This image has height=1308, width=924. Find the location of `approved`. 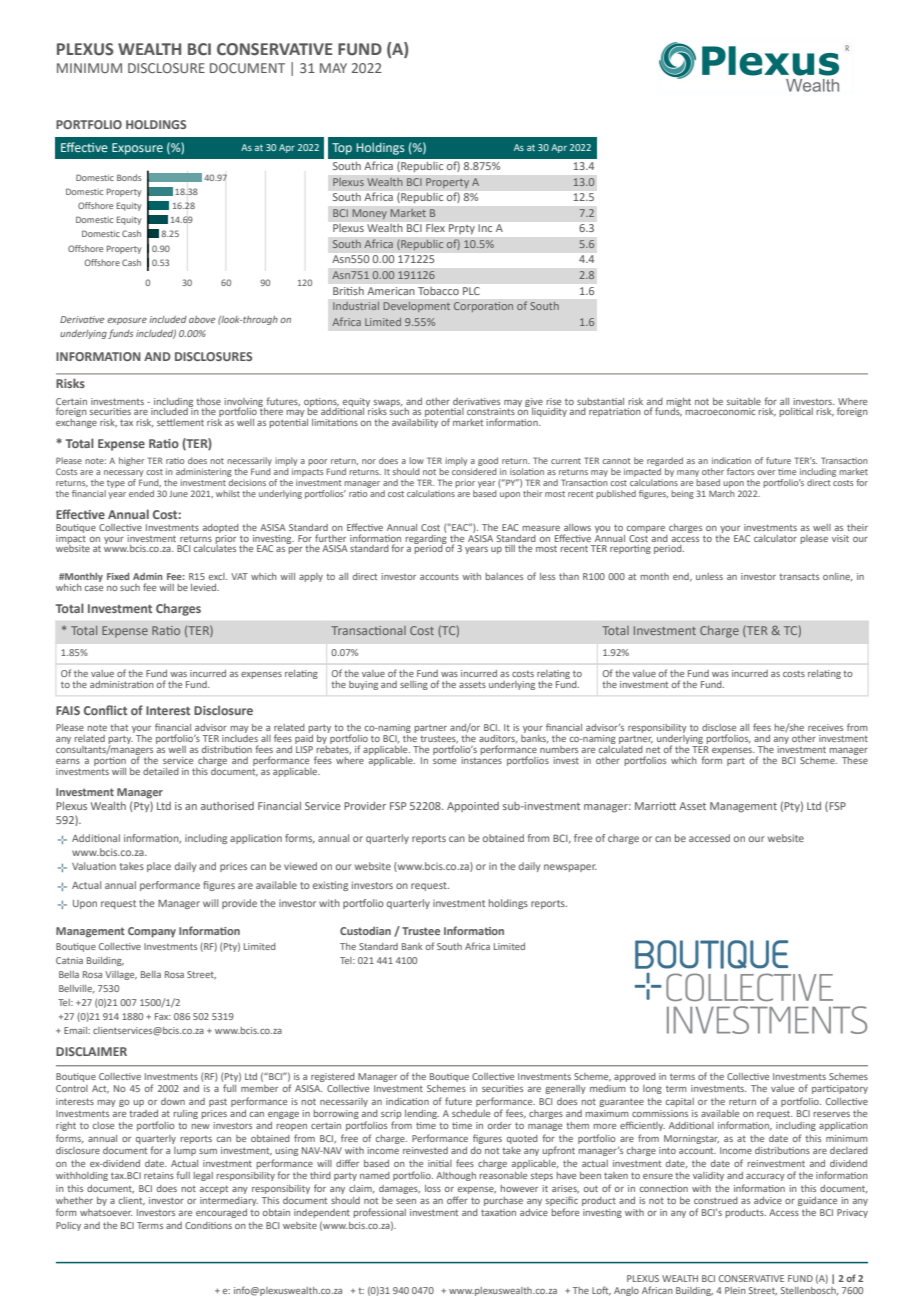

approved is located at coordinates (635, 1077).
